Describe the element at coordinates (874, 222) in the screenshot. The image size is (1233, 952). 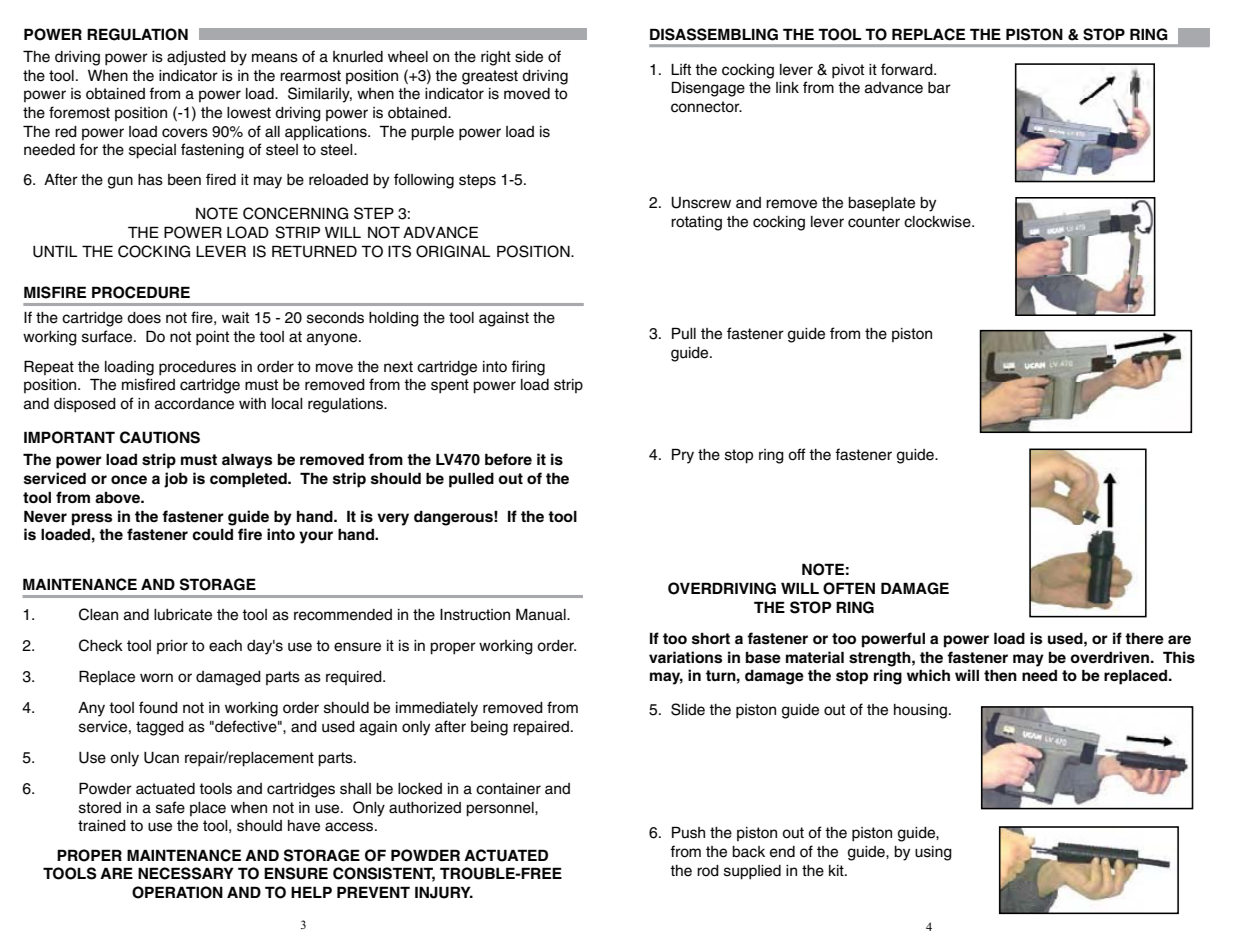
I see `COUNTER` at that location.
